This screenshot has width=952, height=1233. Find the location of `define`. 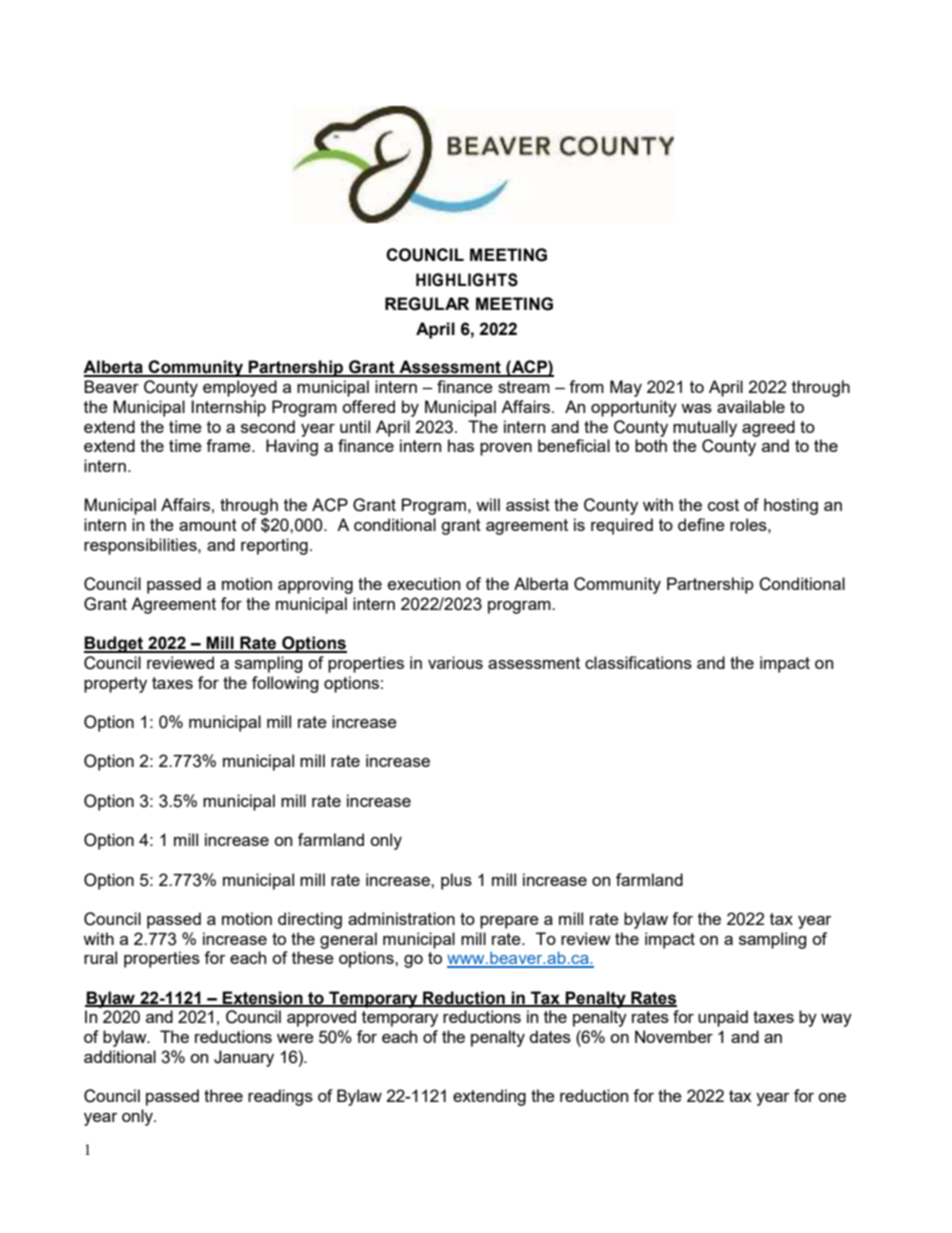

define is located at coordinates (701, 524).
